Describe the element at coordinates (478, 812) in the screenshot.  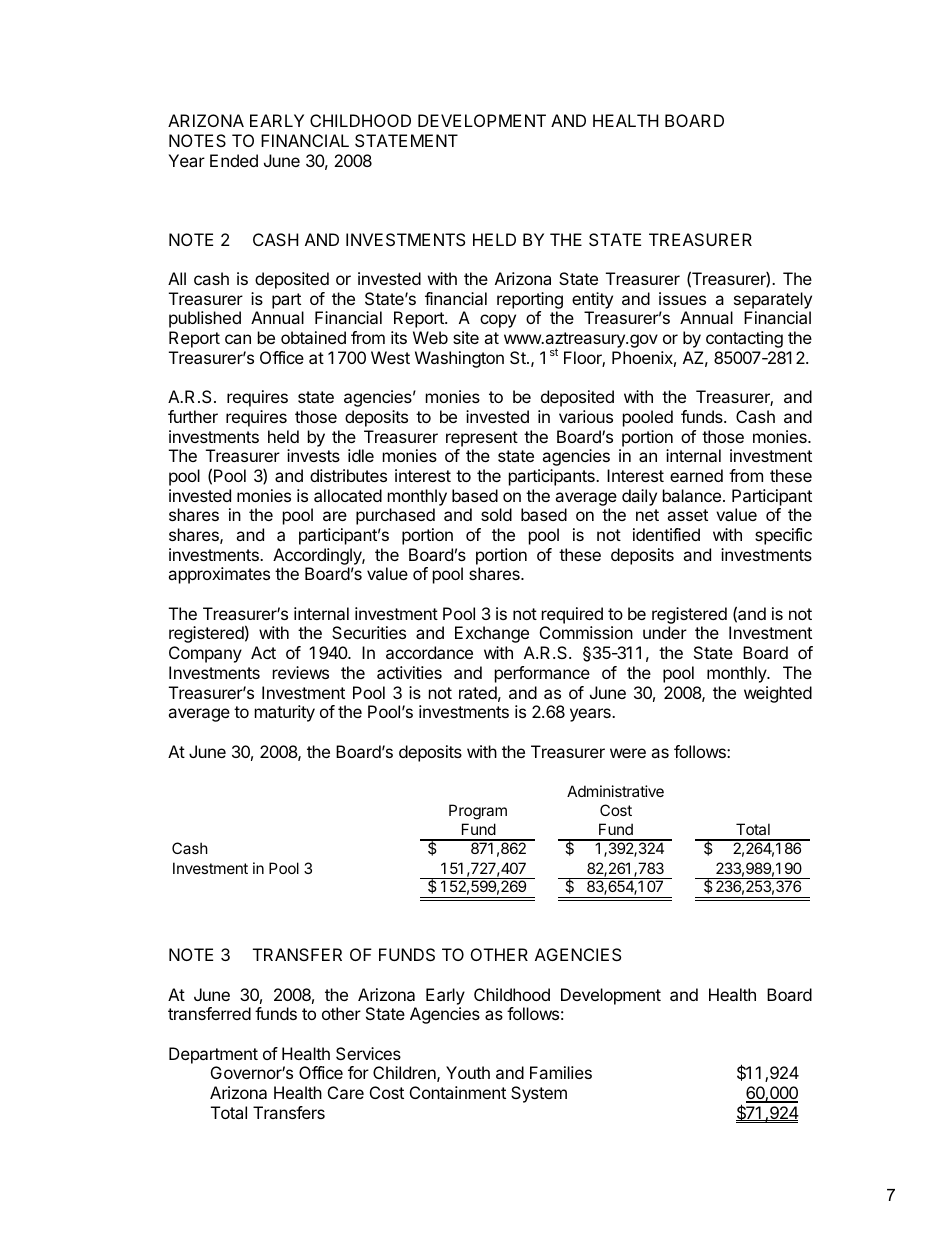
I see `Program` at that location.
